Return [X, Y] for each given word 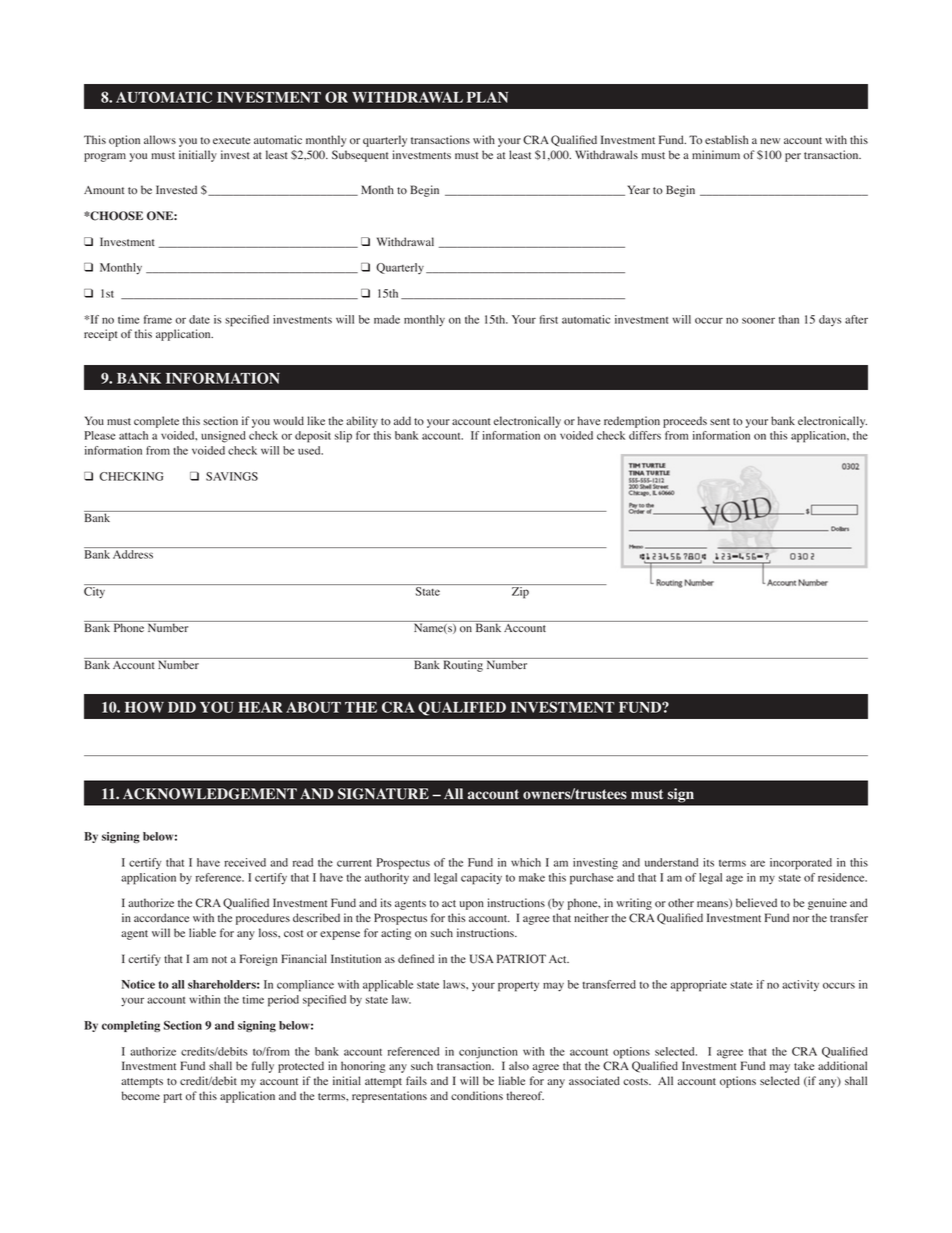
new [770, 141]
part [172, 1098]
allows [160, 139]
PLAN [487, 97]
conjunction [488, 1053]
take [804, 1065]
